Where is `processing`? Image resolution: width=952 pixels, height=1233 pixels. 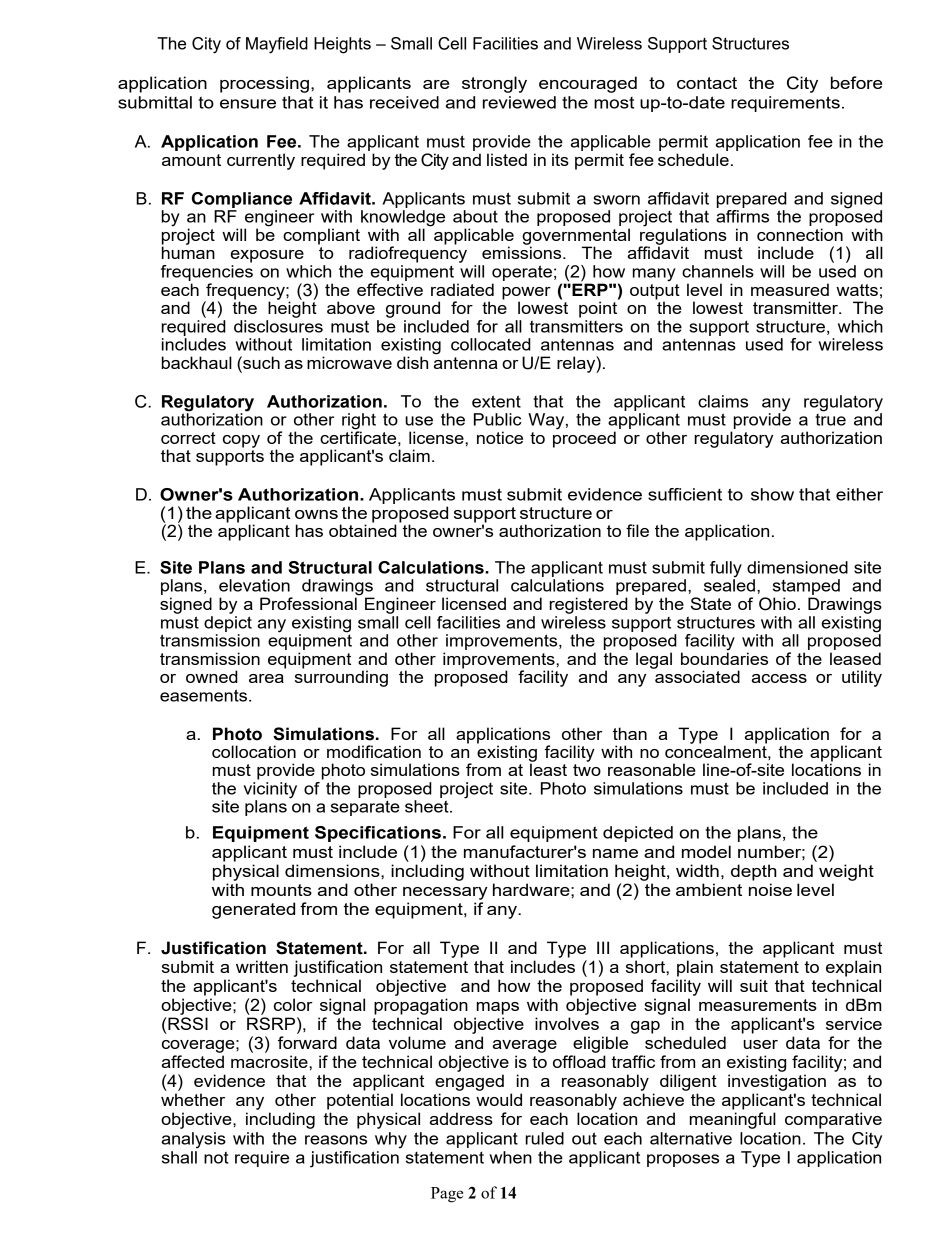
processing is located at coordinates (264, 84).
